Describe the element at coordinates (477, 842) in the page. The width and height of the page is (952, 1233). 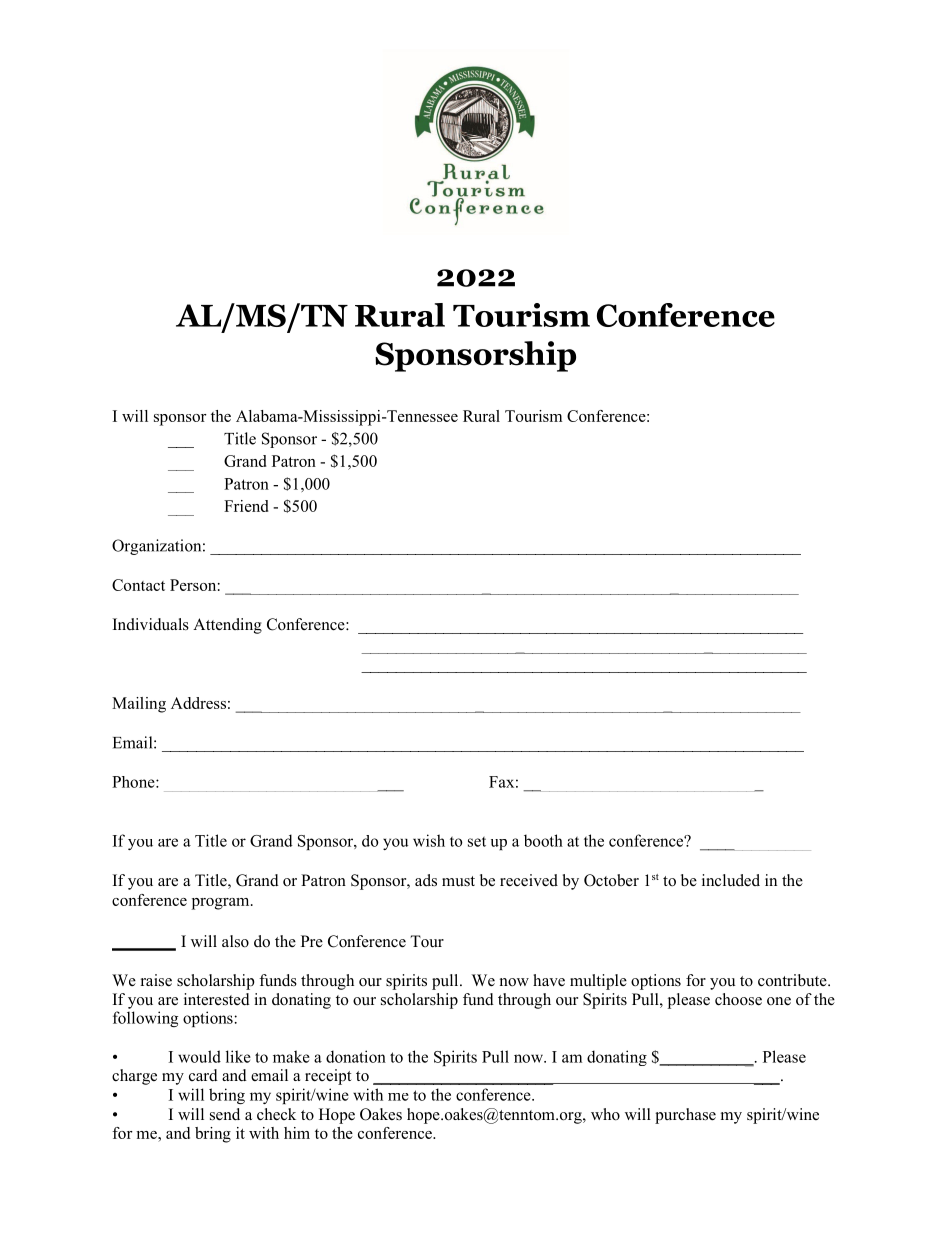
I see `set` at that location.
